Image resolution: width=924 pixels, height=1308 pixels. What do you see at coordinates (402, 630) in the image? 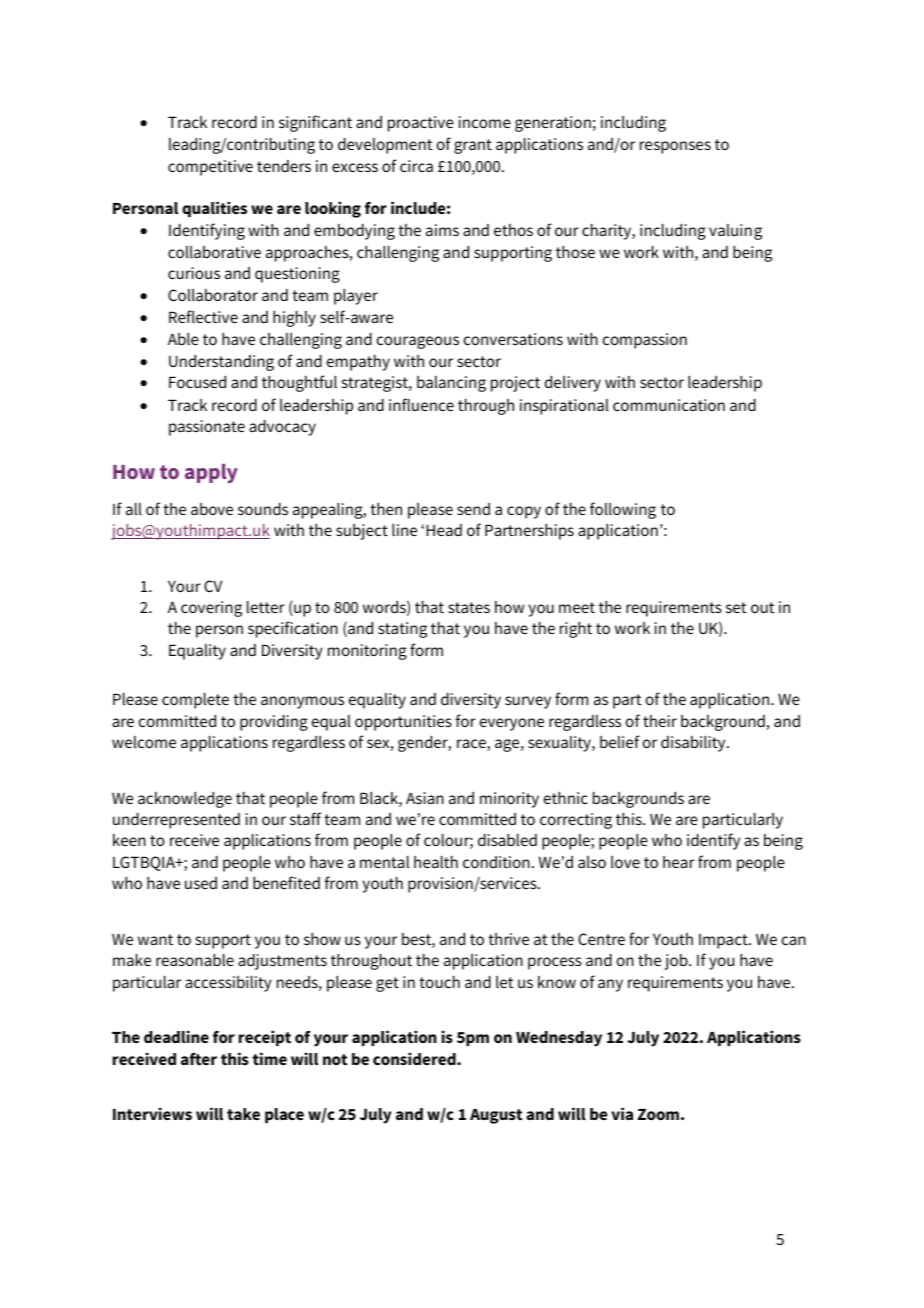
I see `stating` at bounding box center [402, 630].
